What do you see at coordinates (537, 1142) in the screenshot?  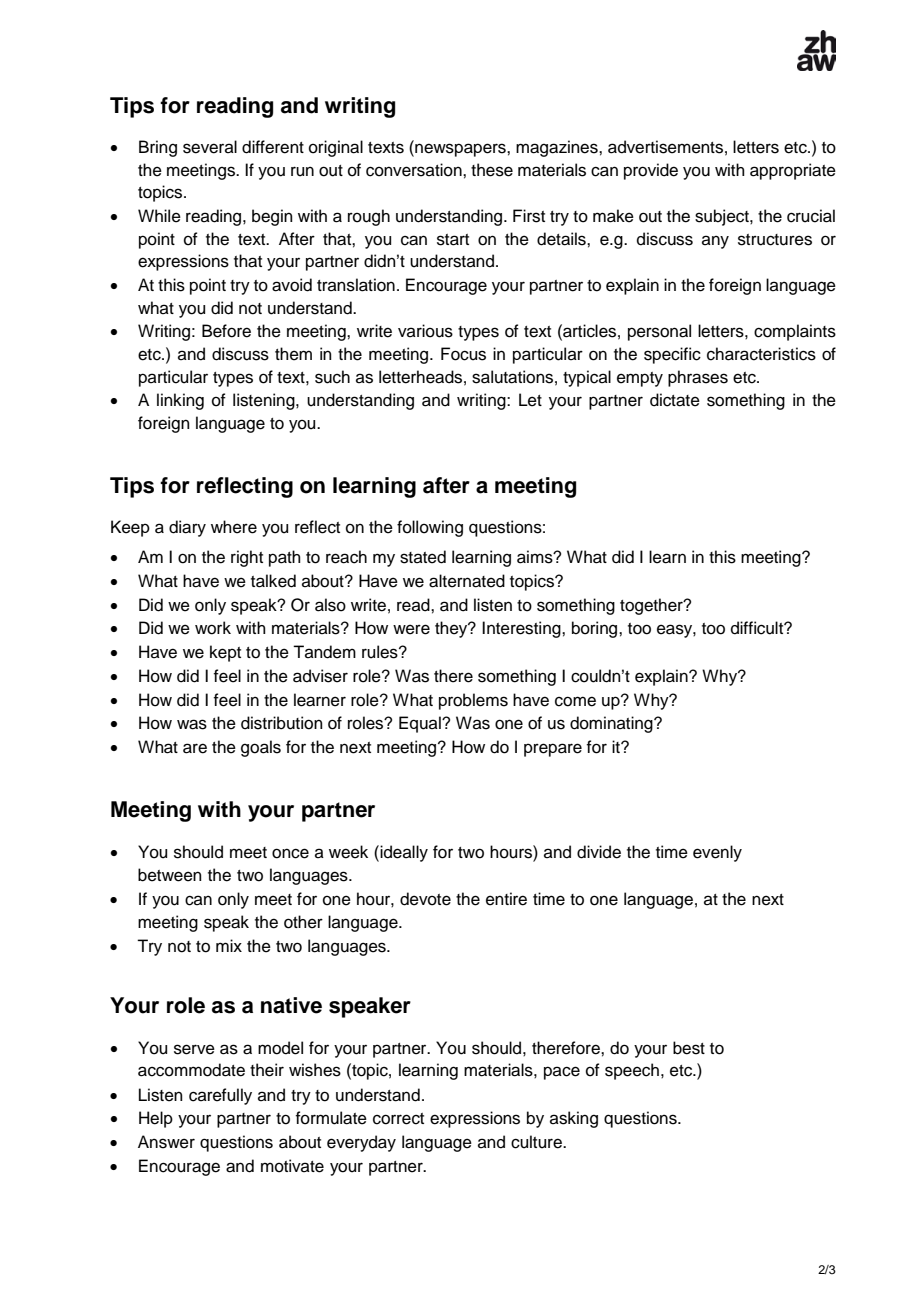 I see `culture` at bounding box center [537, 1142].
